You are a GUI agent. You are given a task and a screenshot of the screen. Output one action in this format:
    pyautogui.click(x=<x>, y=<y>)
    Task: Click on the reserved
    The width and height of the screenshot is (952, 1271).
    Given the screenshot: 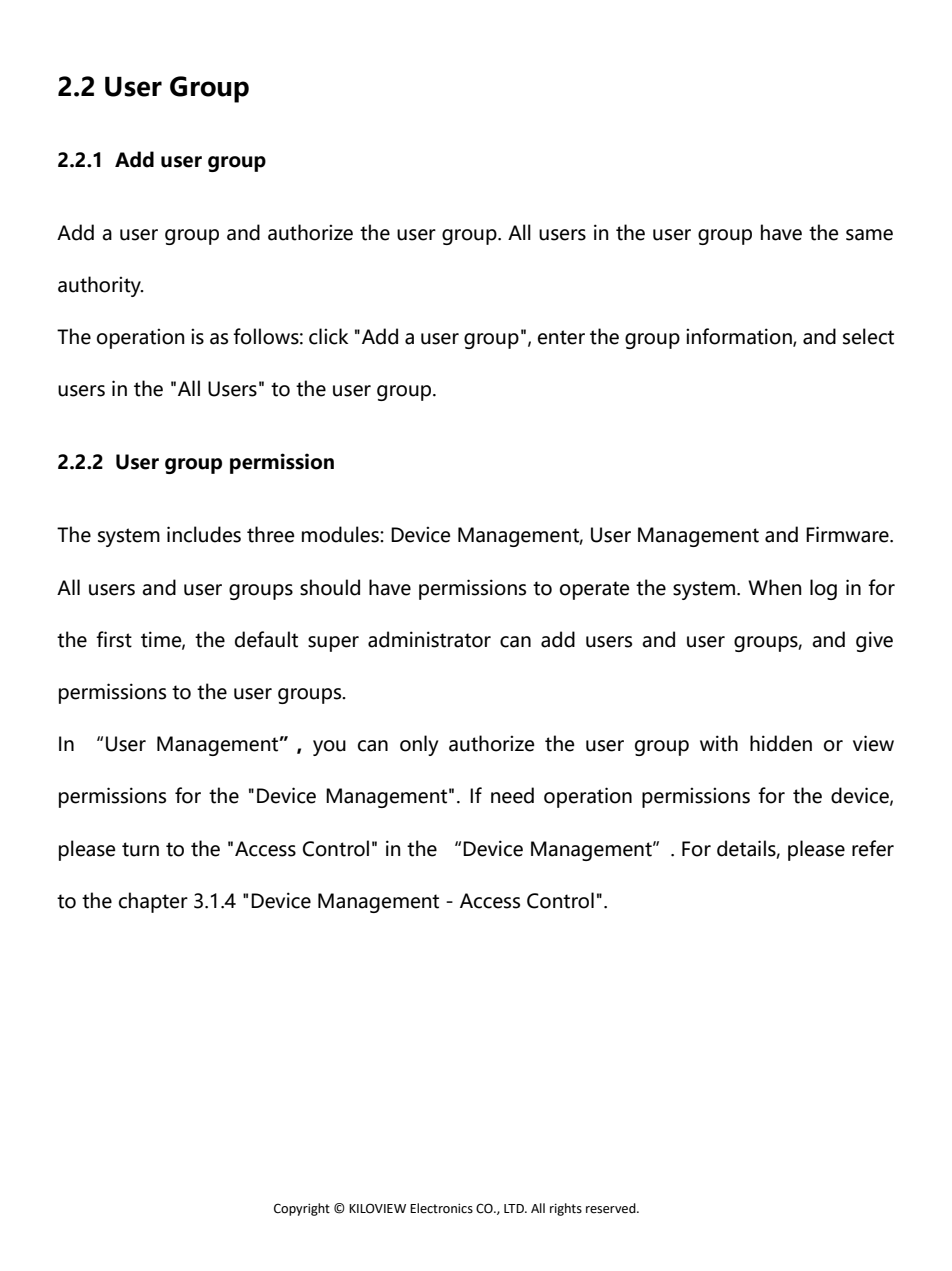 What is the action you would take?
    pyautogui.click(x=612, y=1208)
